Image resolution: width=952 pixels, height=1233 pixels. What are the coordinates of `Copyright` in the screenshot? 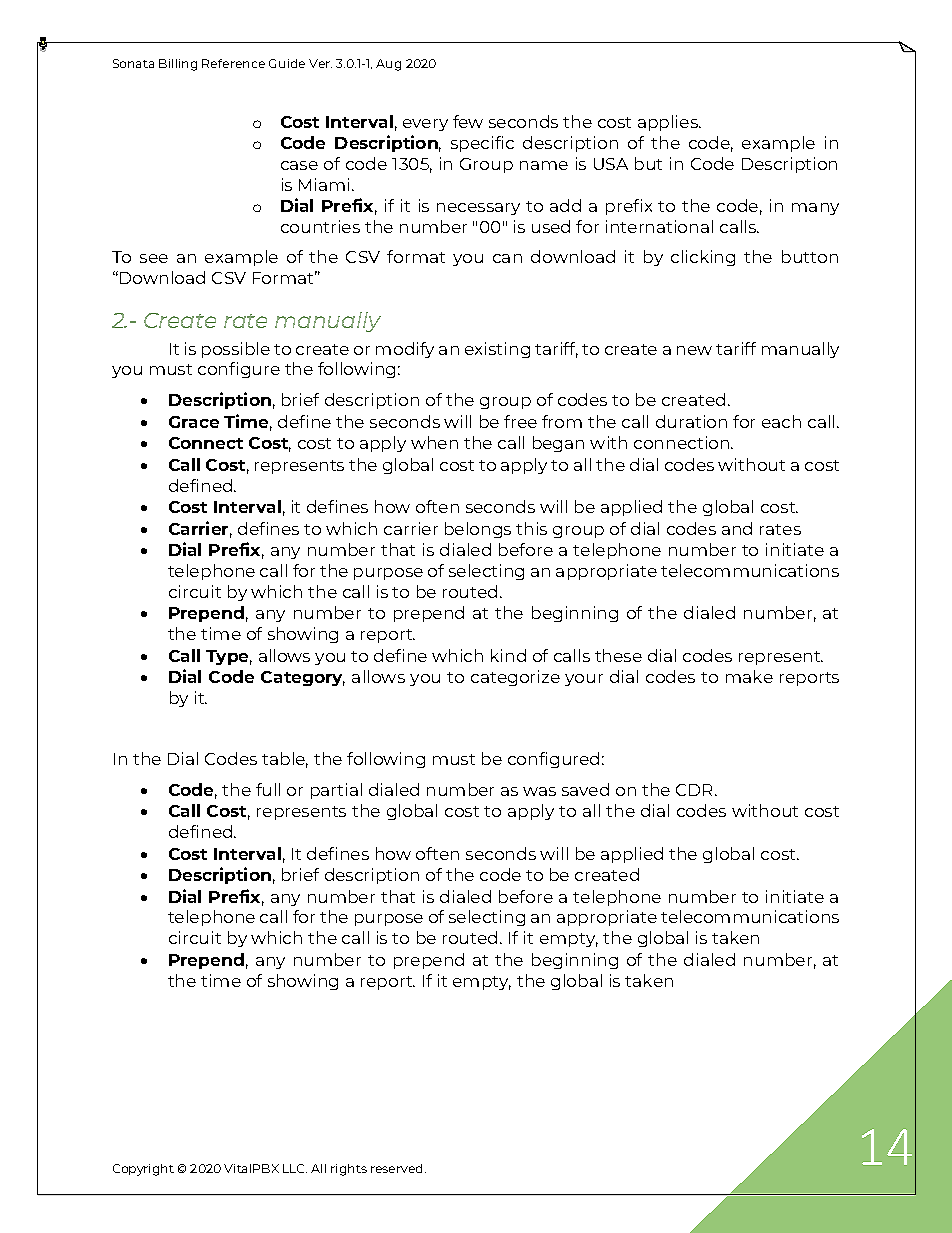 It's located at (143, 1170).
